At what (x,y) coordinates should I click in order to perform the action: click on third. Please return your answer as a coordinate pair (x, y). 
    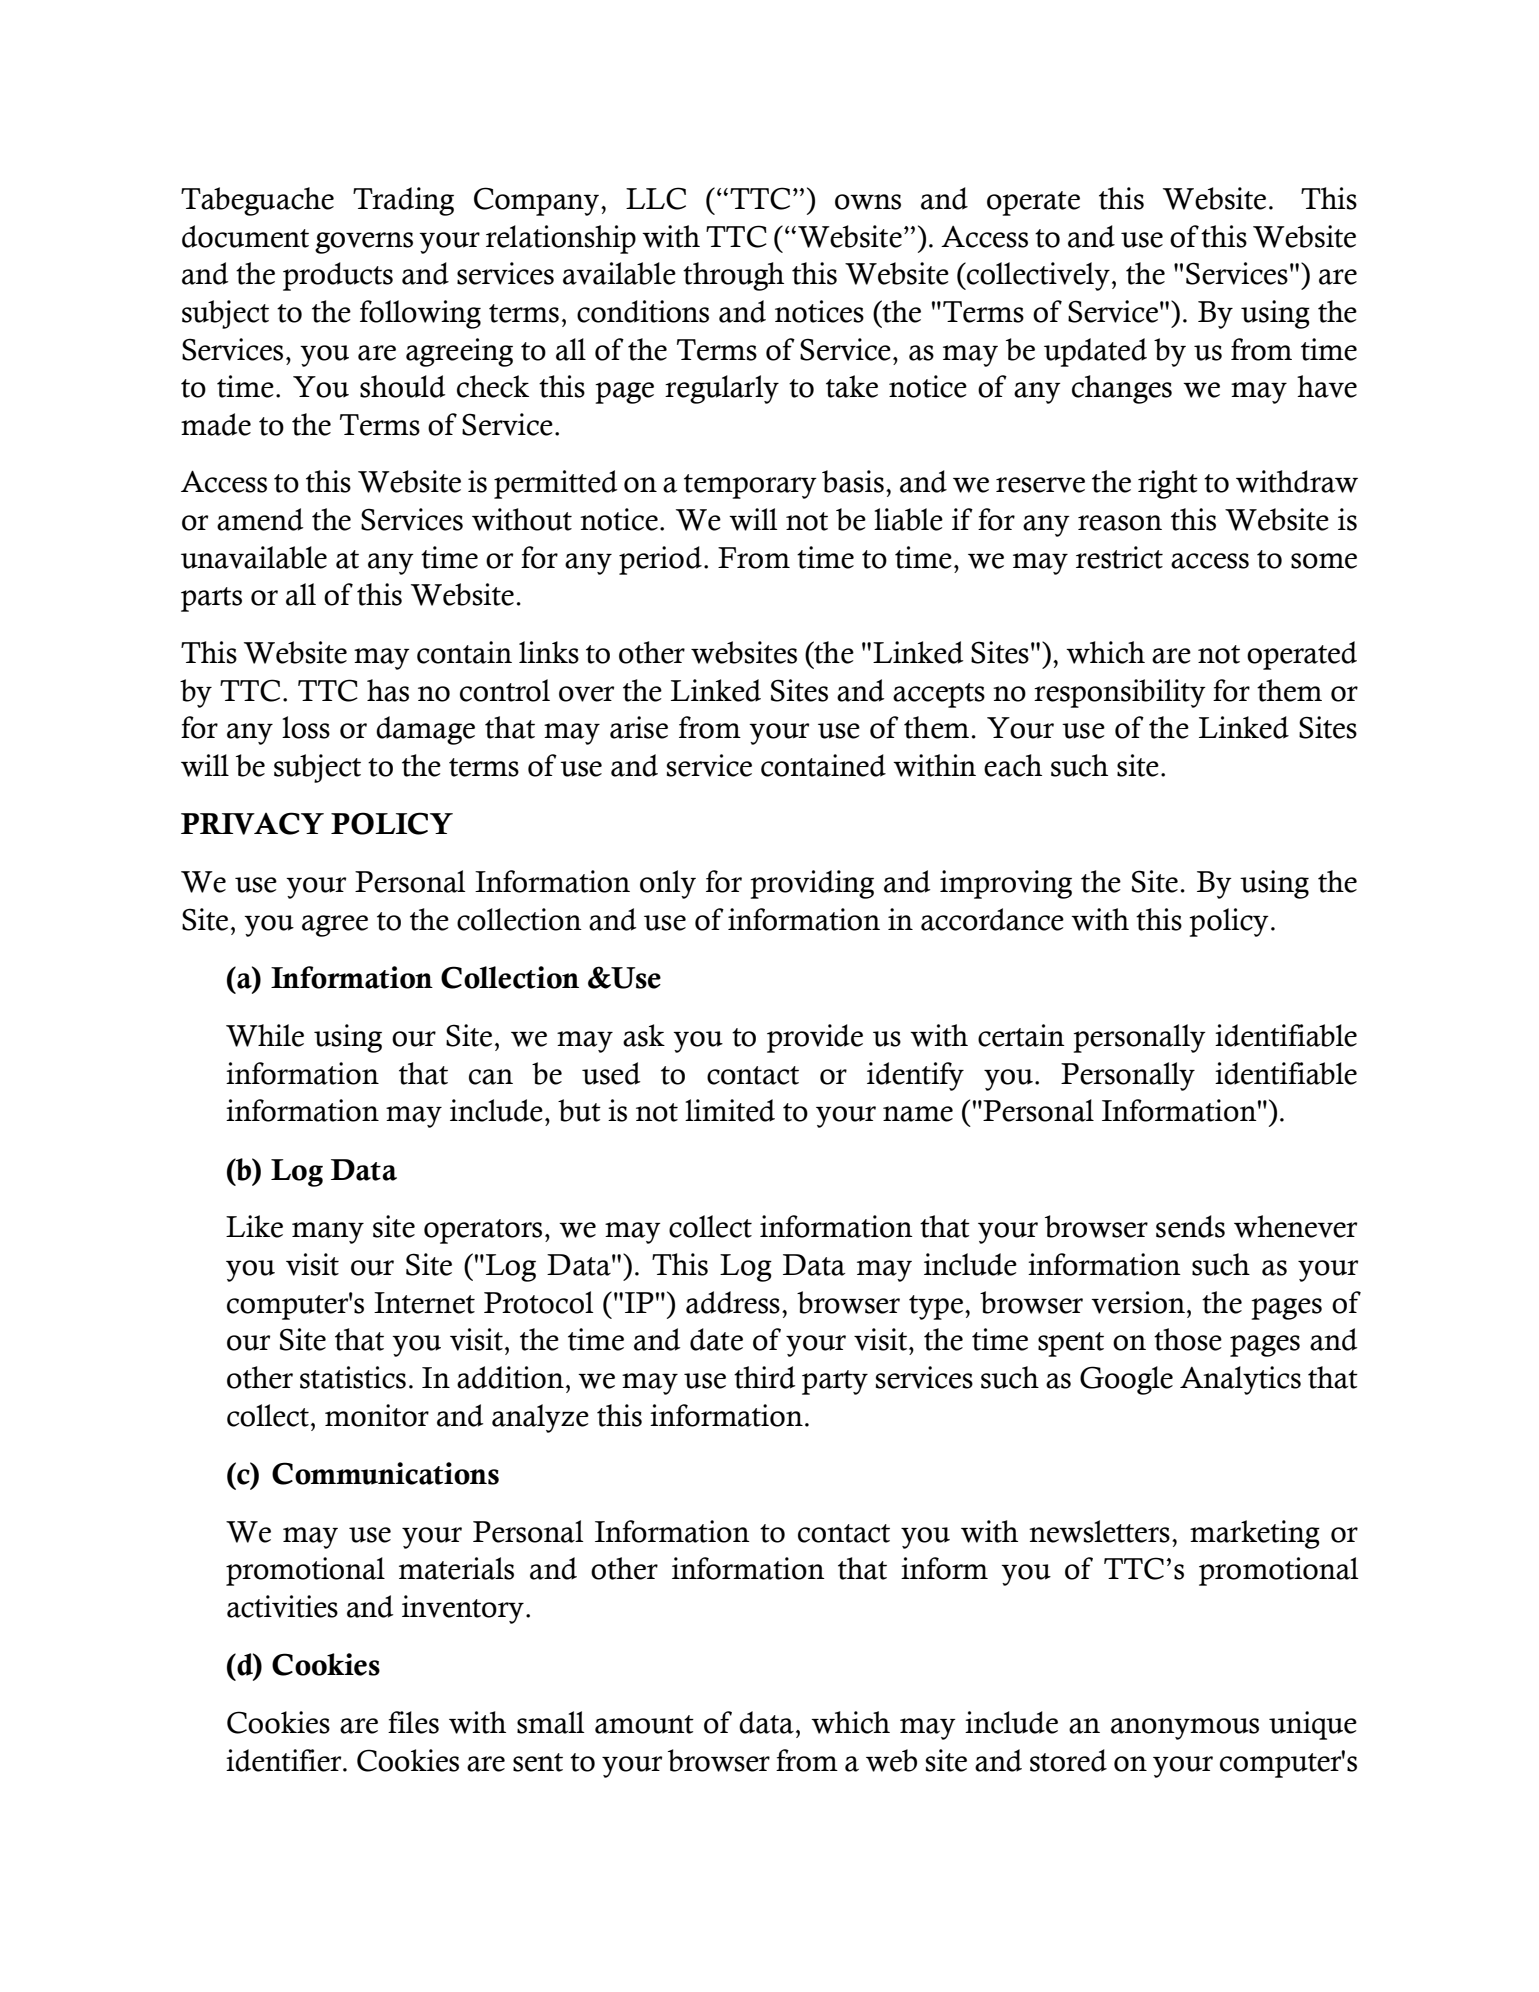
    Looking at the image, I should click on (764, 1377).
